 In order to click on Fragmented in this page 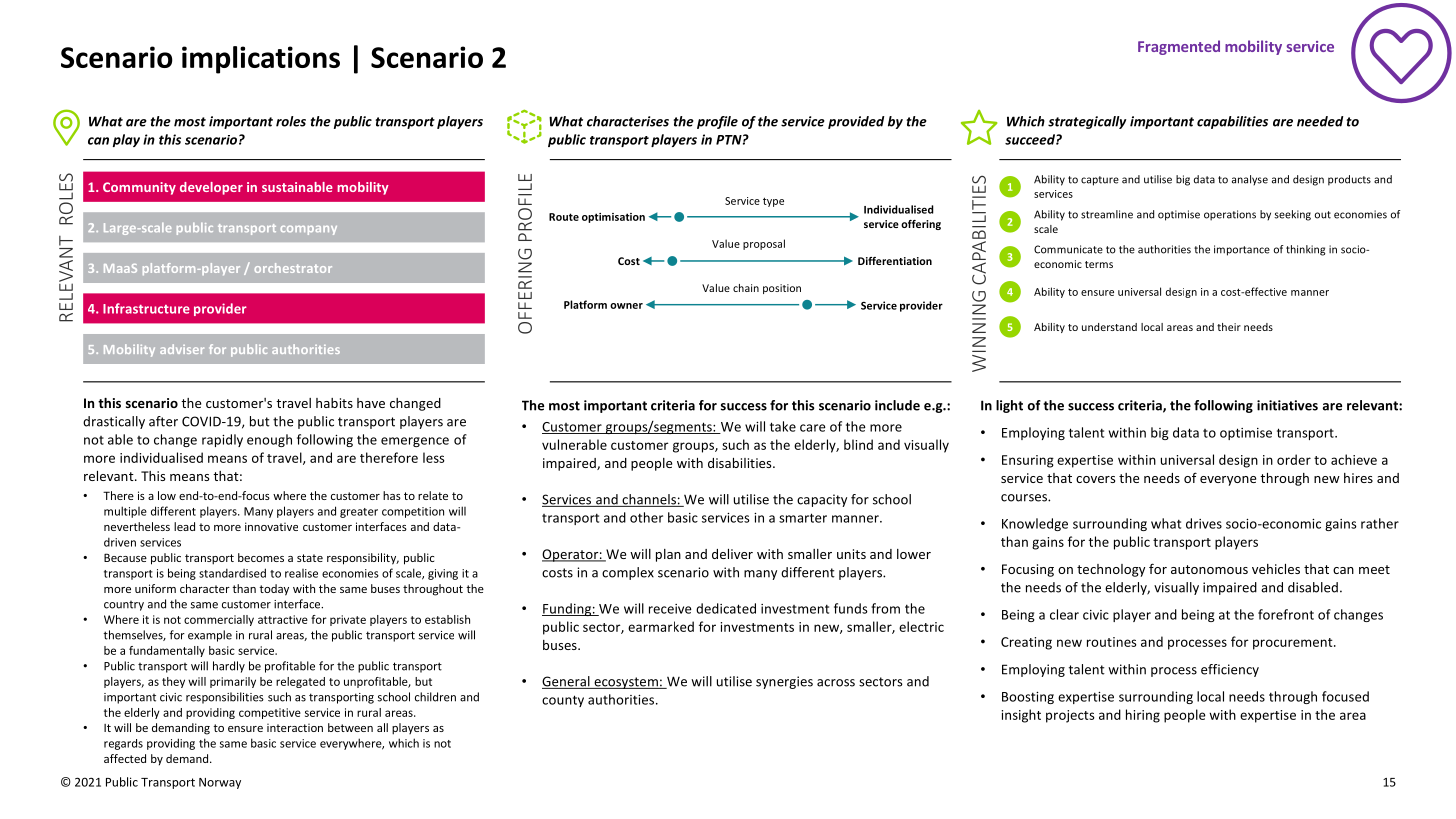, I will do `click(1179, 47)`.
